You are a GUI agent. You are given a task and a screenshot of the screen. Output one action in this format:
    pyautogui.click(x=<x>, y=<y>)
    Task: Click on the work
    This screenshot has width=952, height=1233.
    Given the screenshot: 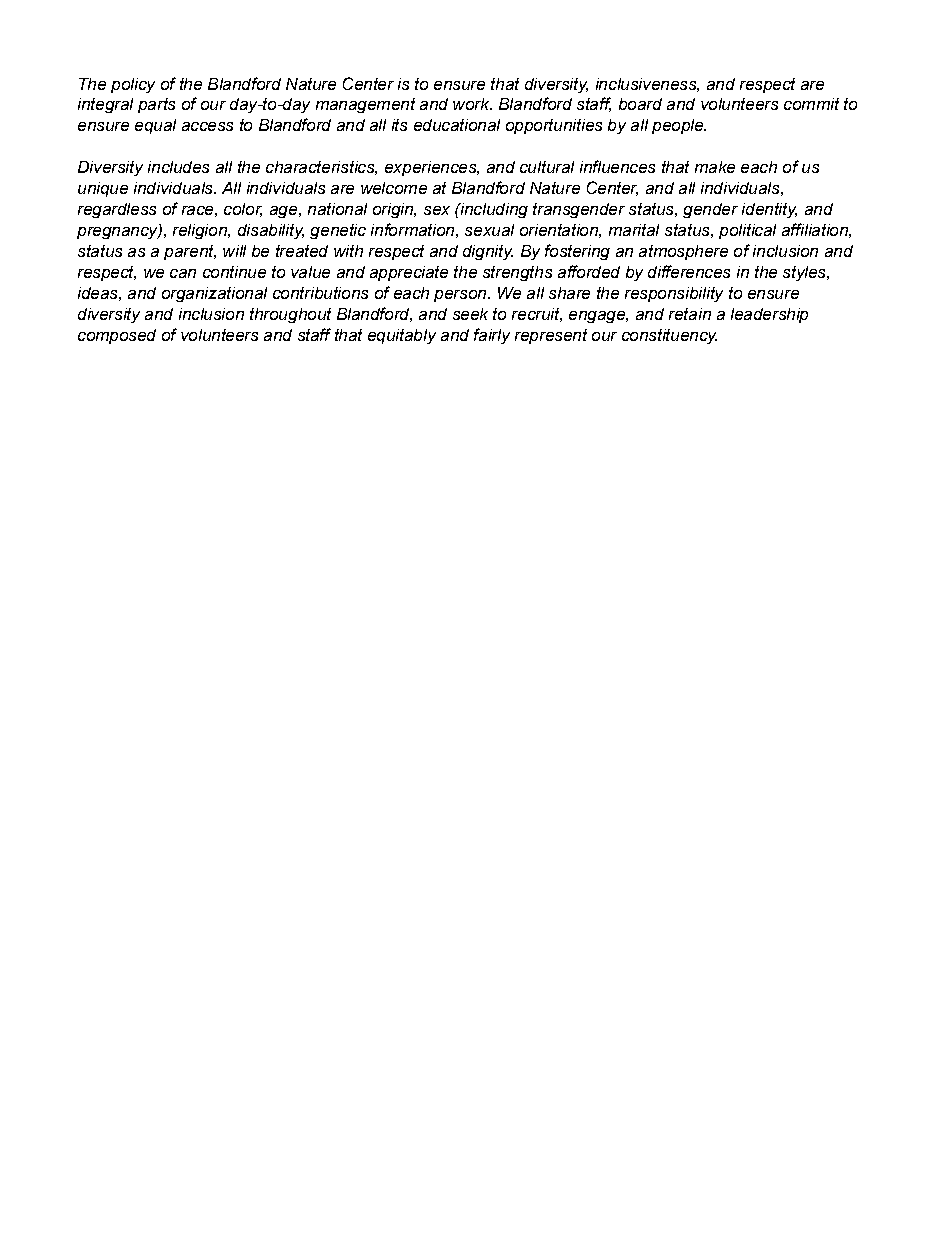 What is the action you would take?
    pyautogui.click(x=472, y=104)
